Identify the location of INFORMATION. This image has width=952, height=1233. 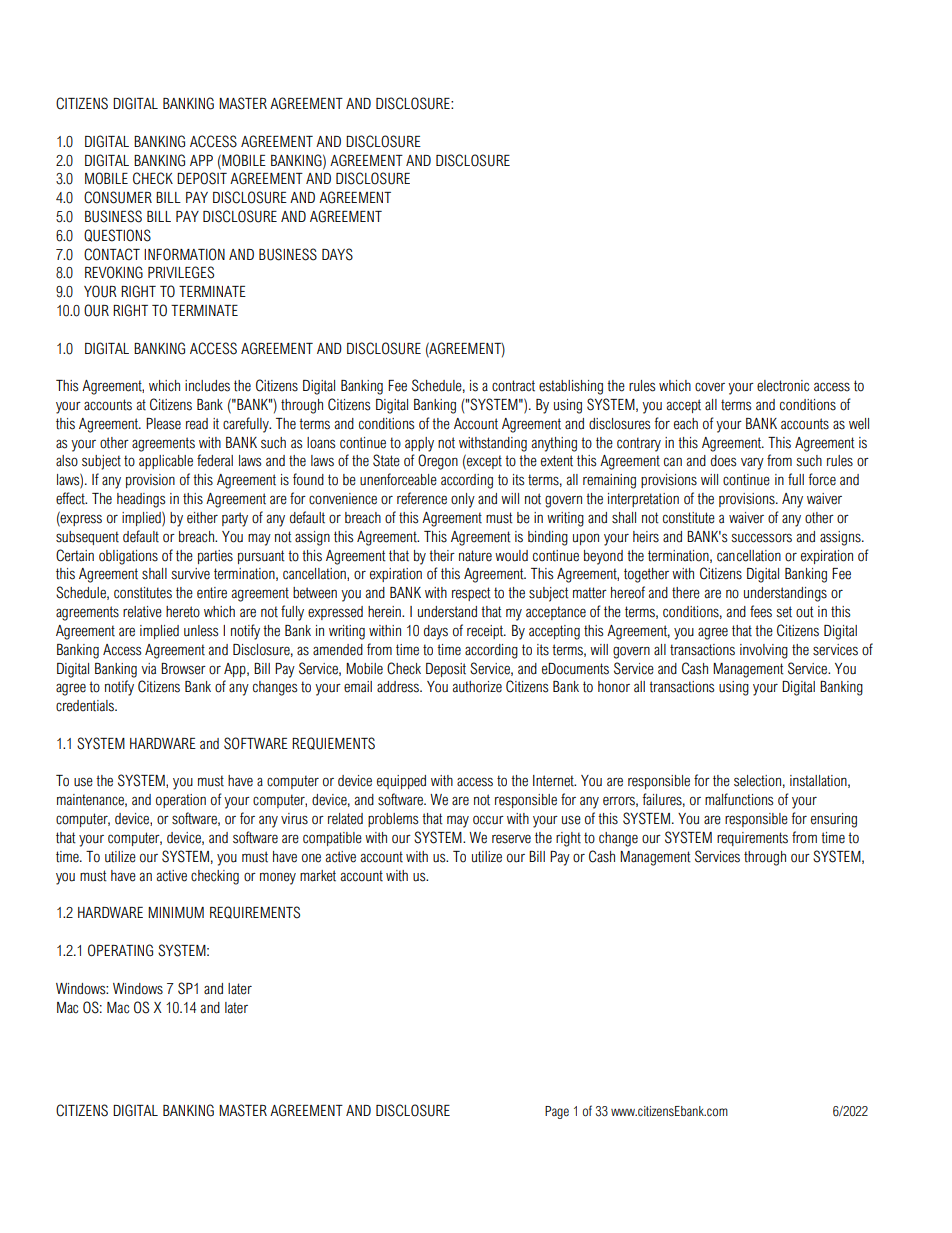
(184, 254).
